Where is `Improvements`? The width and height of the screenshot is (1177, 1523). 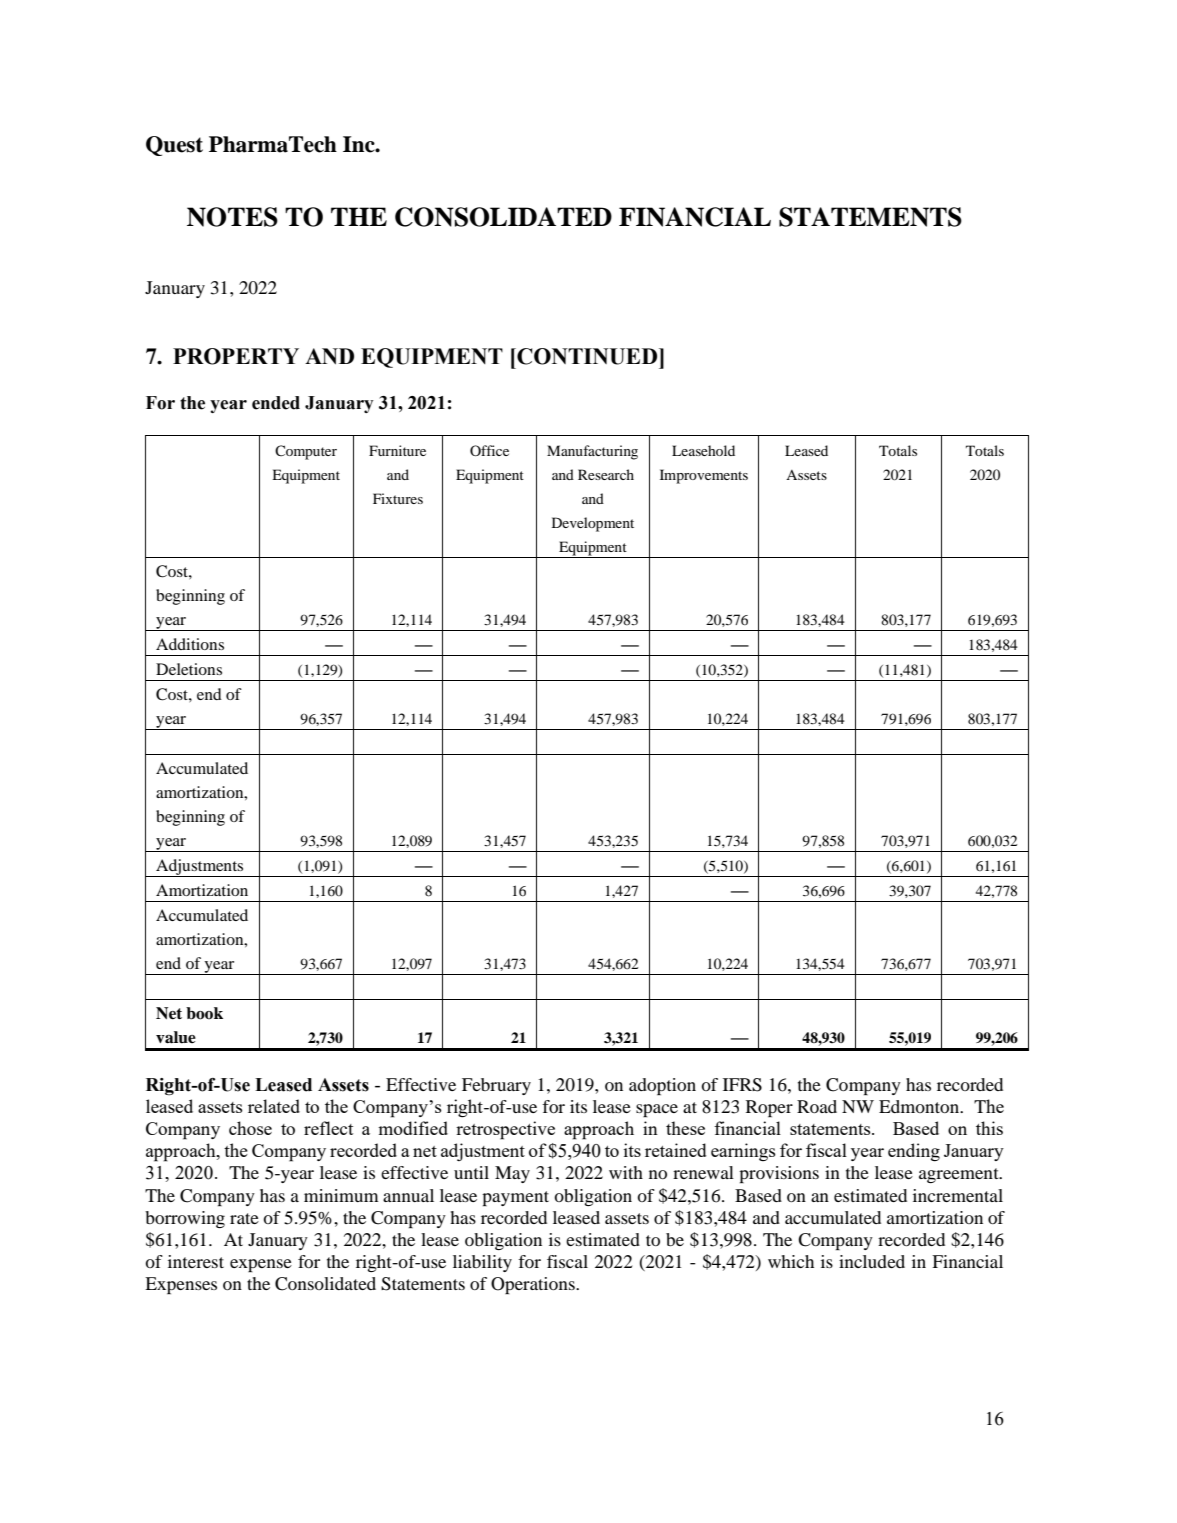
Improvements is located at coordinates (704, 476).
